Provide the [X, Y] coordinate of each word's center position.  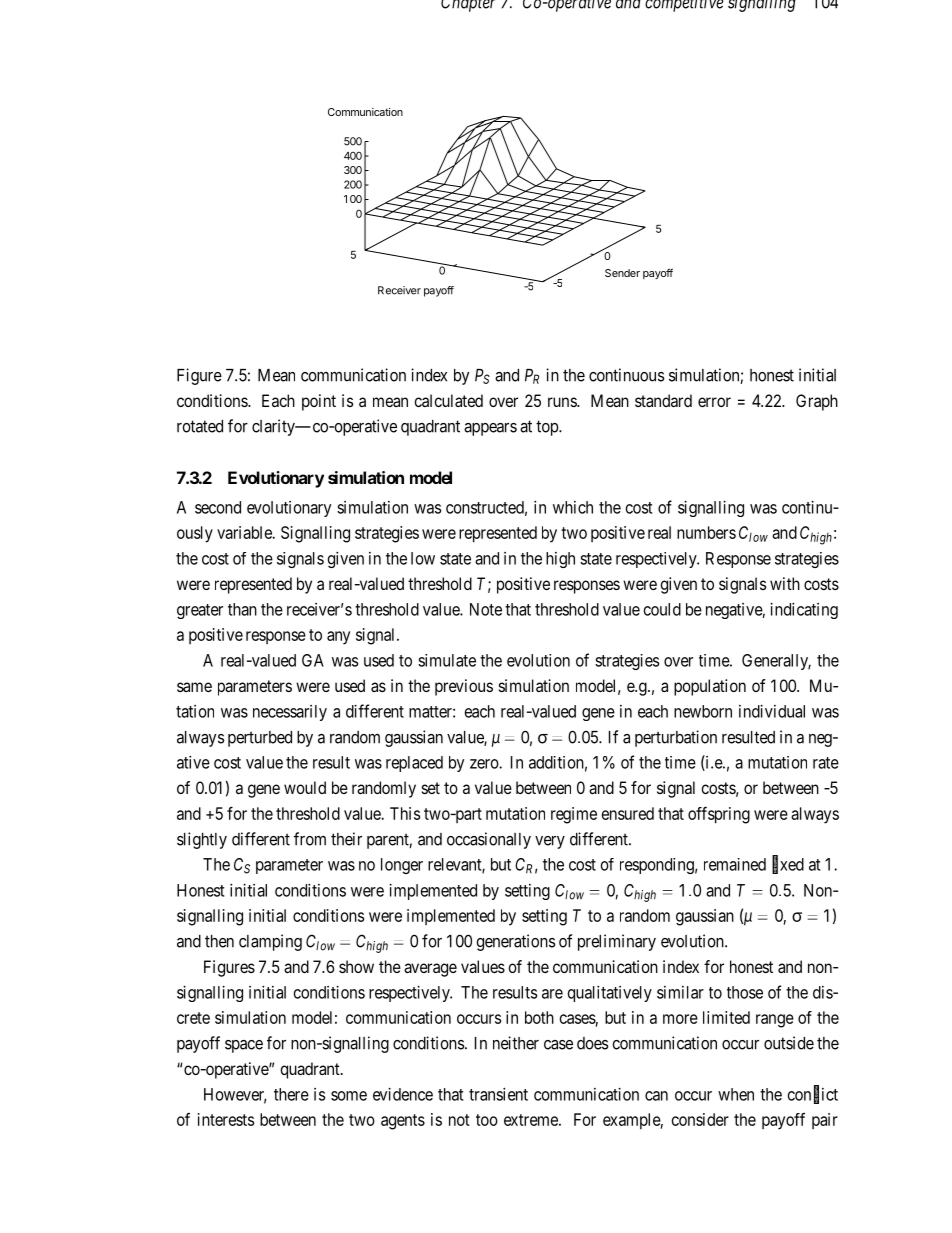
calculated [448, 400]
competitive [684, 6]
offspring [719, 815]
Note [486, 609]
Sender [622, 273]
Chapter [468, 6]
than [242, 609]
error [714, 402]
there [291, 1094]
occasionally [489, 840]
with [785, 583]
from [310, 839]
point [319, 402]
